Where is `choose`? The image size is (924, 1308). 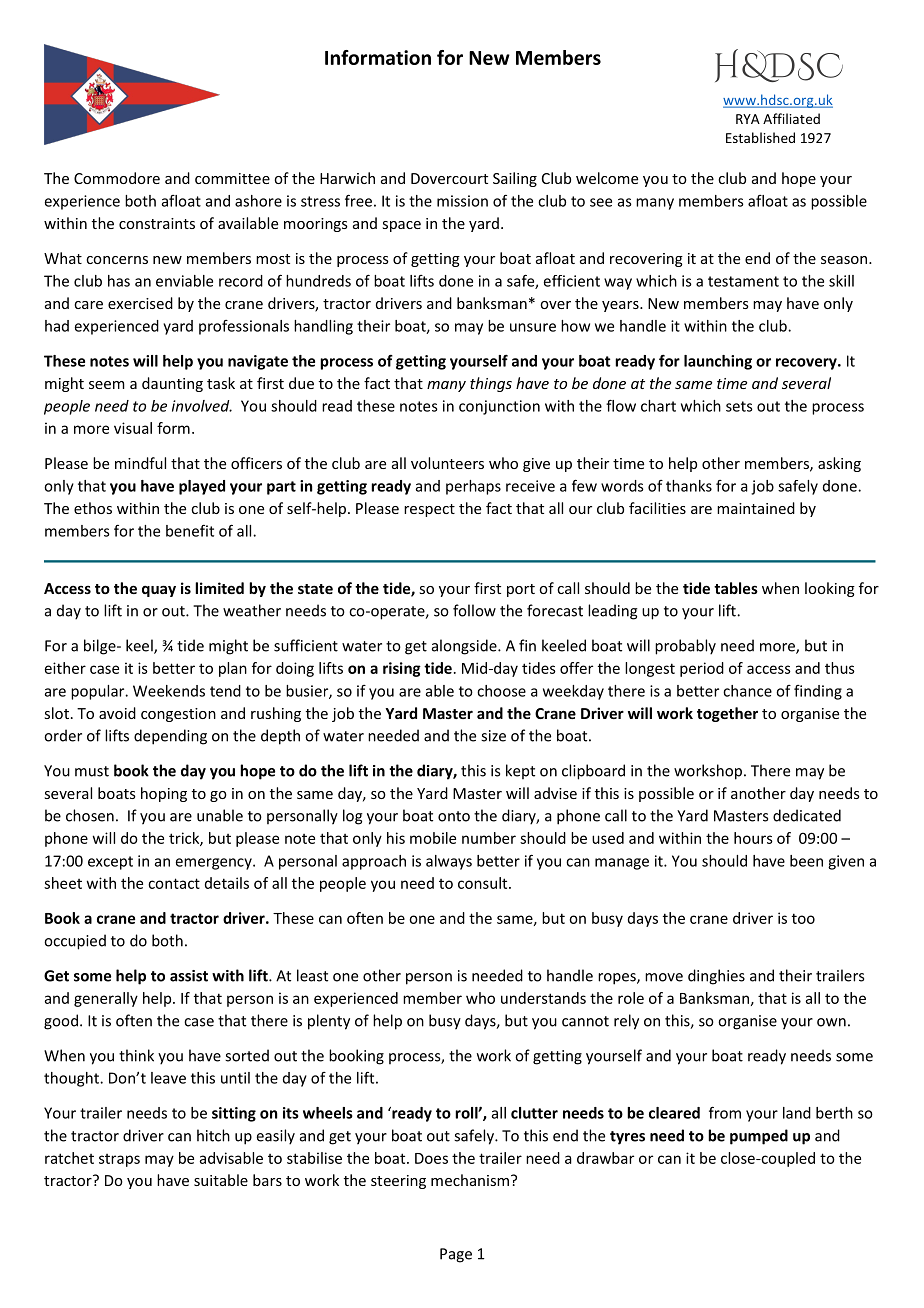 choose is located at coordinates (501, 691).
